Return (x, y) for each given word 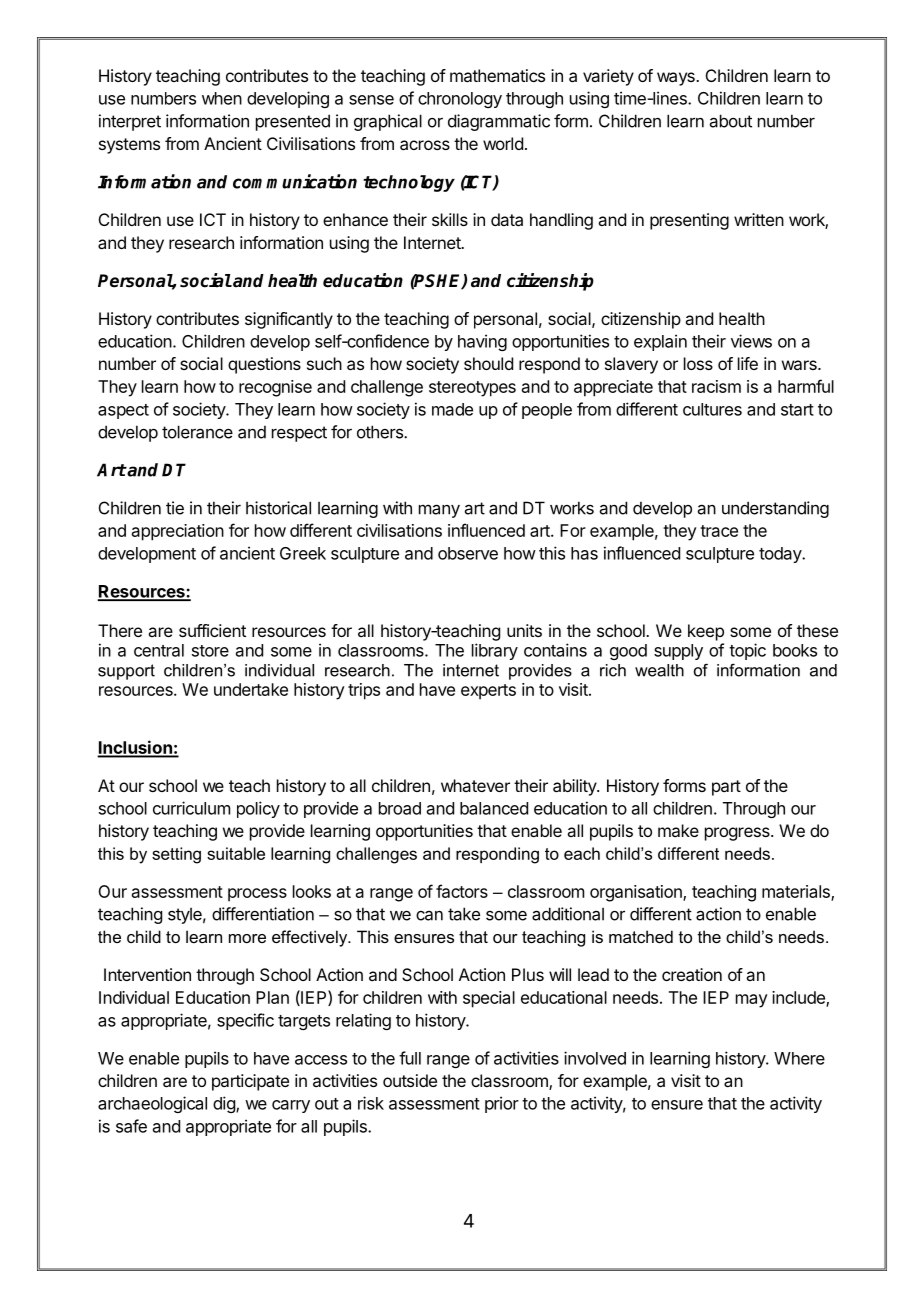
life (748, 363)
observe (468, 553)
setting (176, 855)
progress (738, 834)
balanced (494, 808)
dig (225, 1104)
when (222, 98)
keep (706, 632)
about (731, 121)
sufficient (212, 630)
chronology (460, 100)
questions (264, 365)
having (482, 342)
